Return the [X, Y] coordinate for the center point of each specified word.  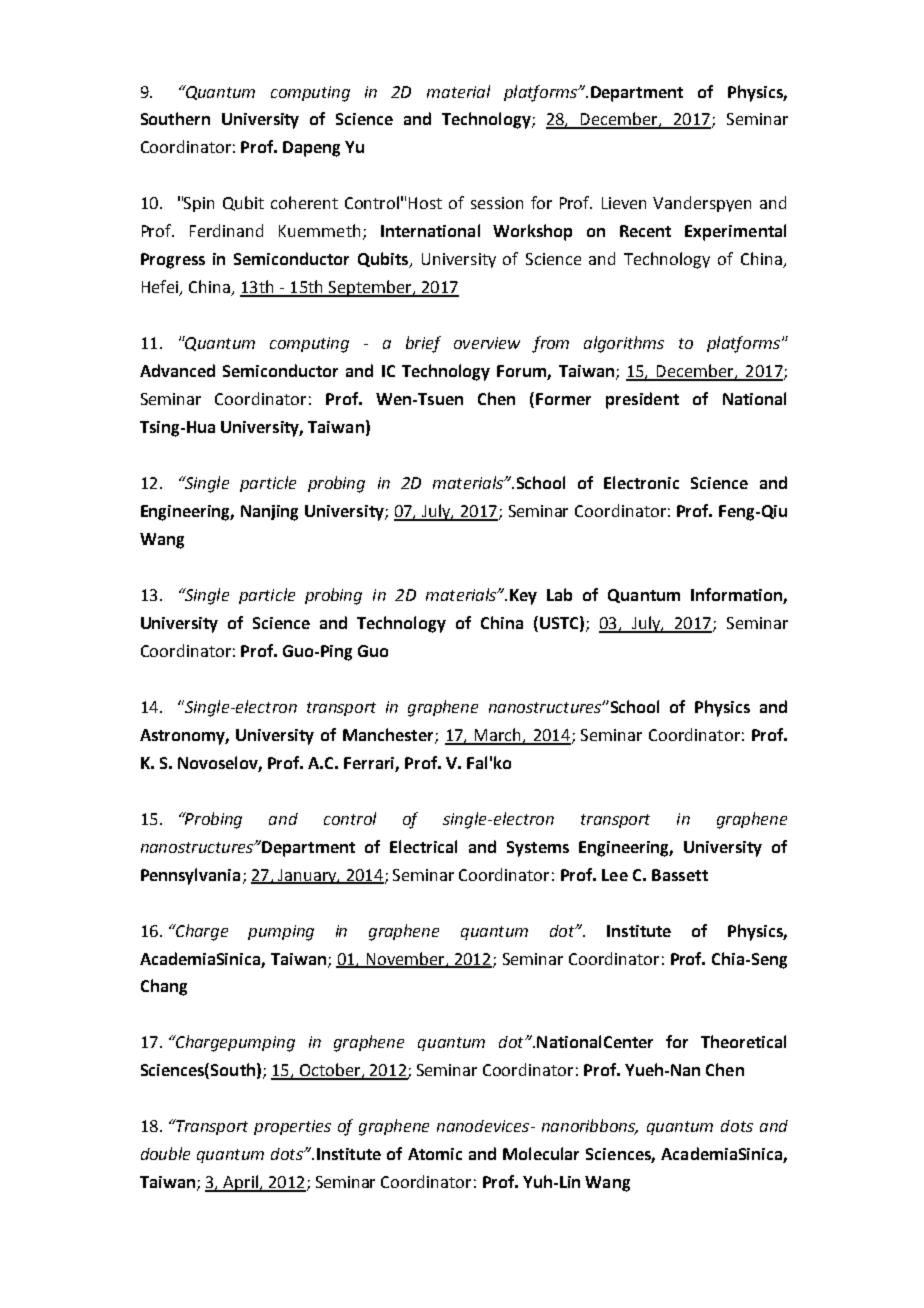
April [240, 1183]
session [497, 203]
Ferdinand [226, 230]
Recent [645, 231]
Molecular [541, 1153]
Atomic [435, 1154]
